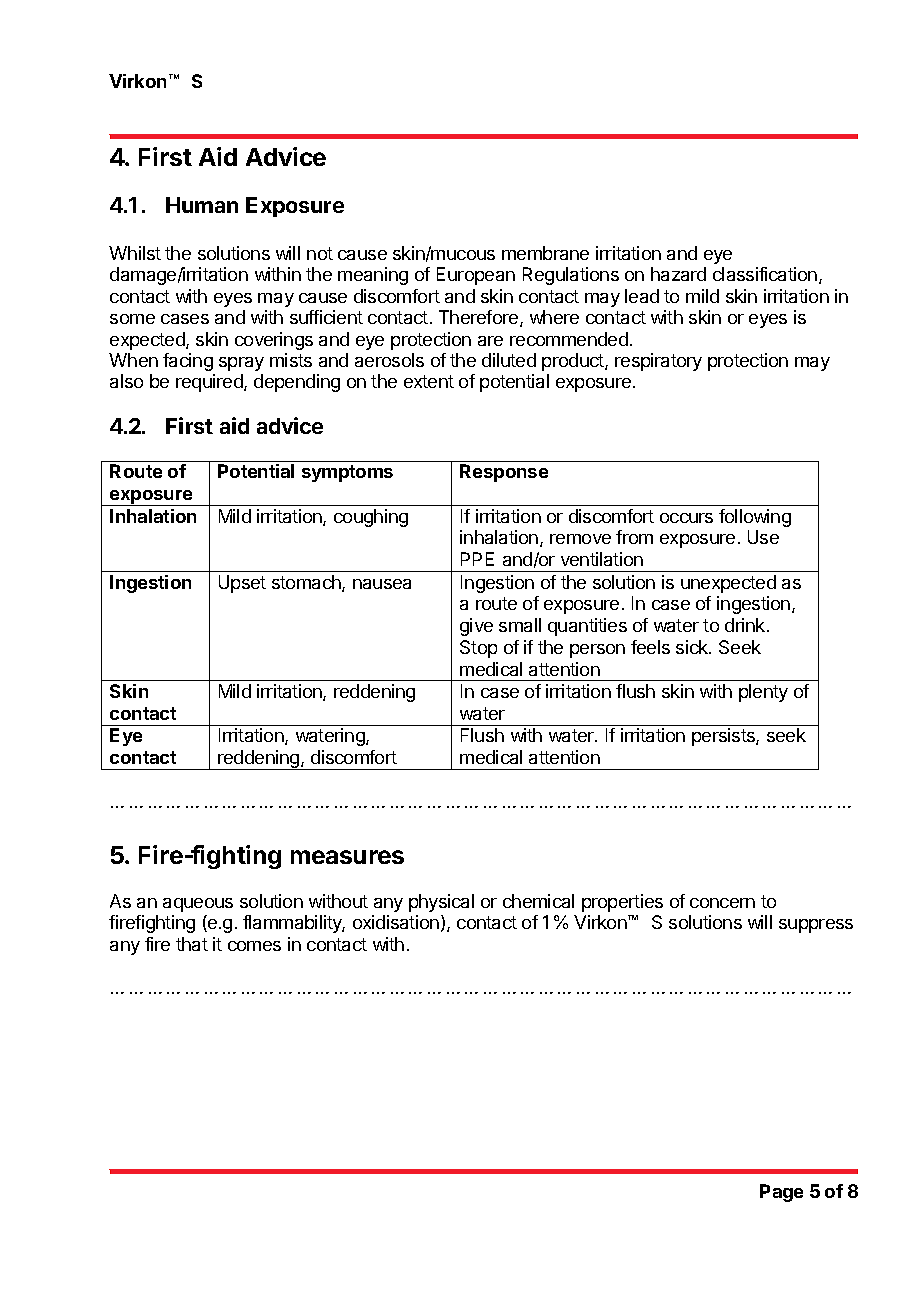  What do you see at coordinates (202, 205) in the screenshot?
I see `Human` at bounding box center [202, 205].
